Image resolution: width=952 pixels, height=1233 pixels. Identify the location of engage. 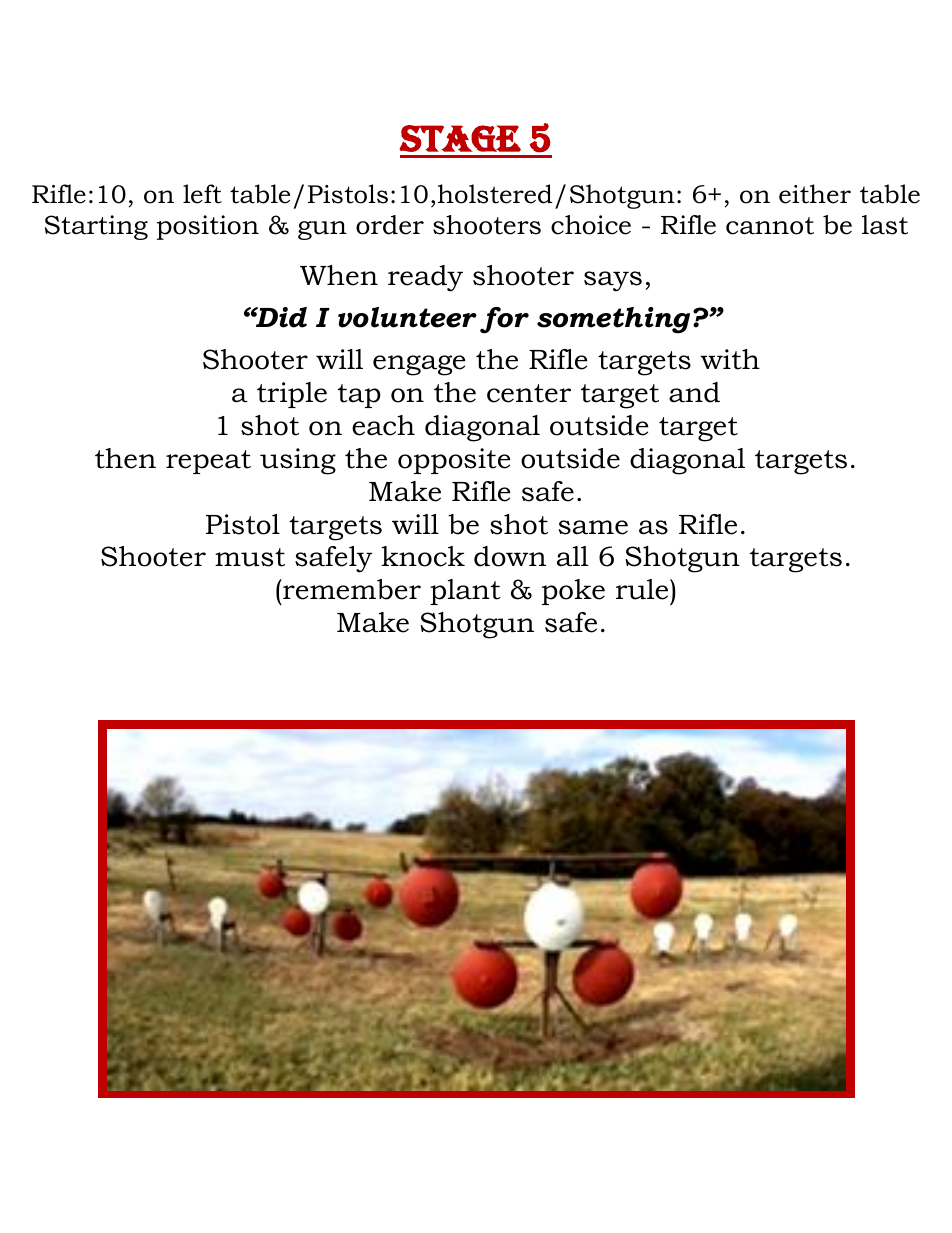
(419, 365).
